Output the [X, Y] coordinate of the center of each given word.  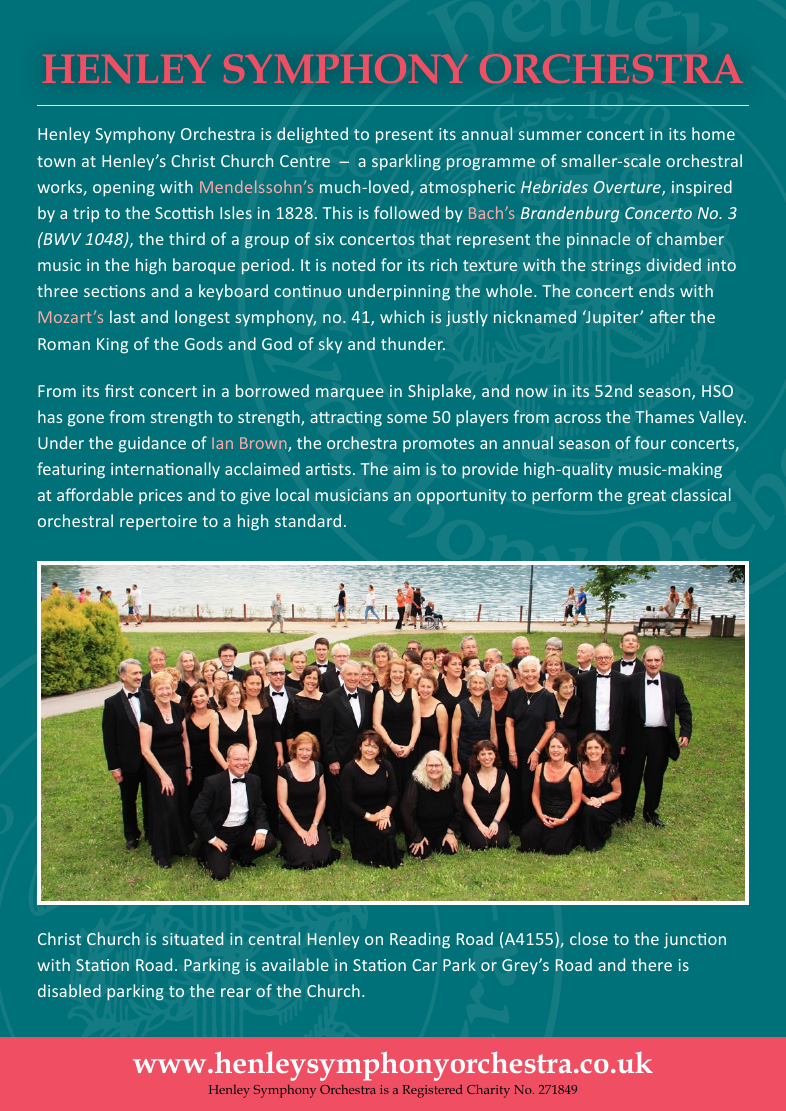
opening [124, 189]
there [652, 964]
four [650, 442]
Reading [420, 940]
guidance [152, 444]
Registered [432, 1091]
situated [192, 938]
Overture [628, 188]
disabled [69, 990]
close [589, 938]
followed [406, 212]
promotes [438, 445]
